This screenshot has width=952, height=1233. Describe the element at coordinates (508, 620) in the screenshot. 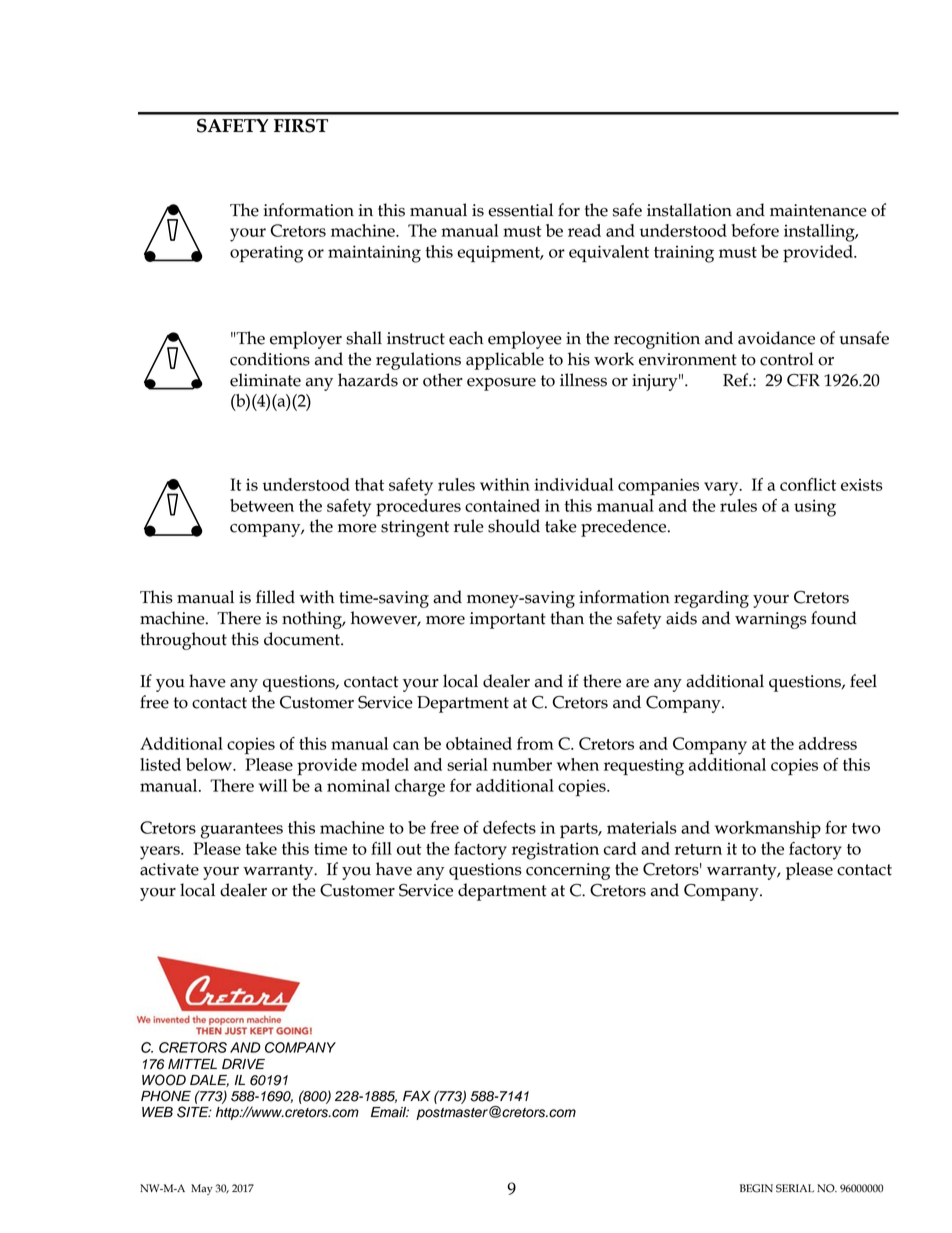

I see `important` at that location.
